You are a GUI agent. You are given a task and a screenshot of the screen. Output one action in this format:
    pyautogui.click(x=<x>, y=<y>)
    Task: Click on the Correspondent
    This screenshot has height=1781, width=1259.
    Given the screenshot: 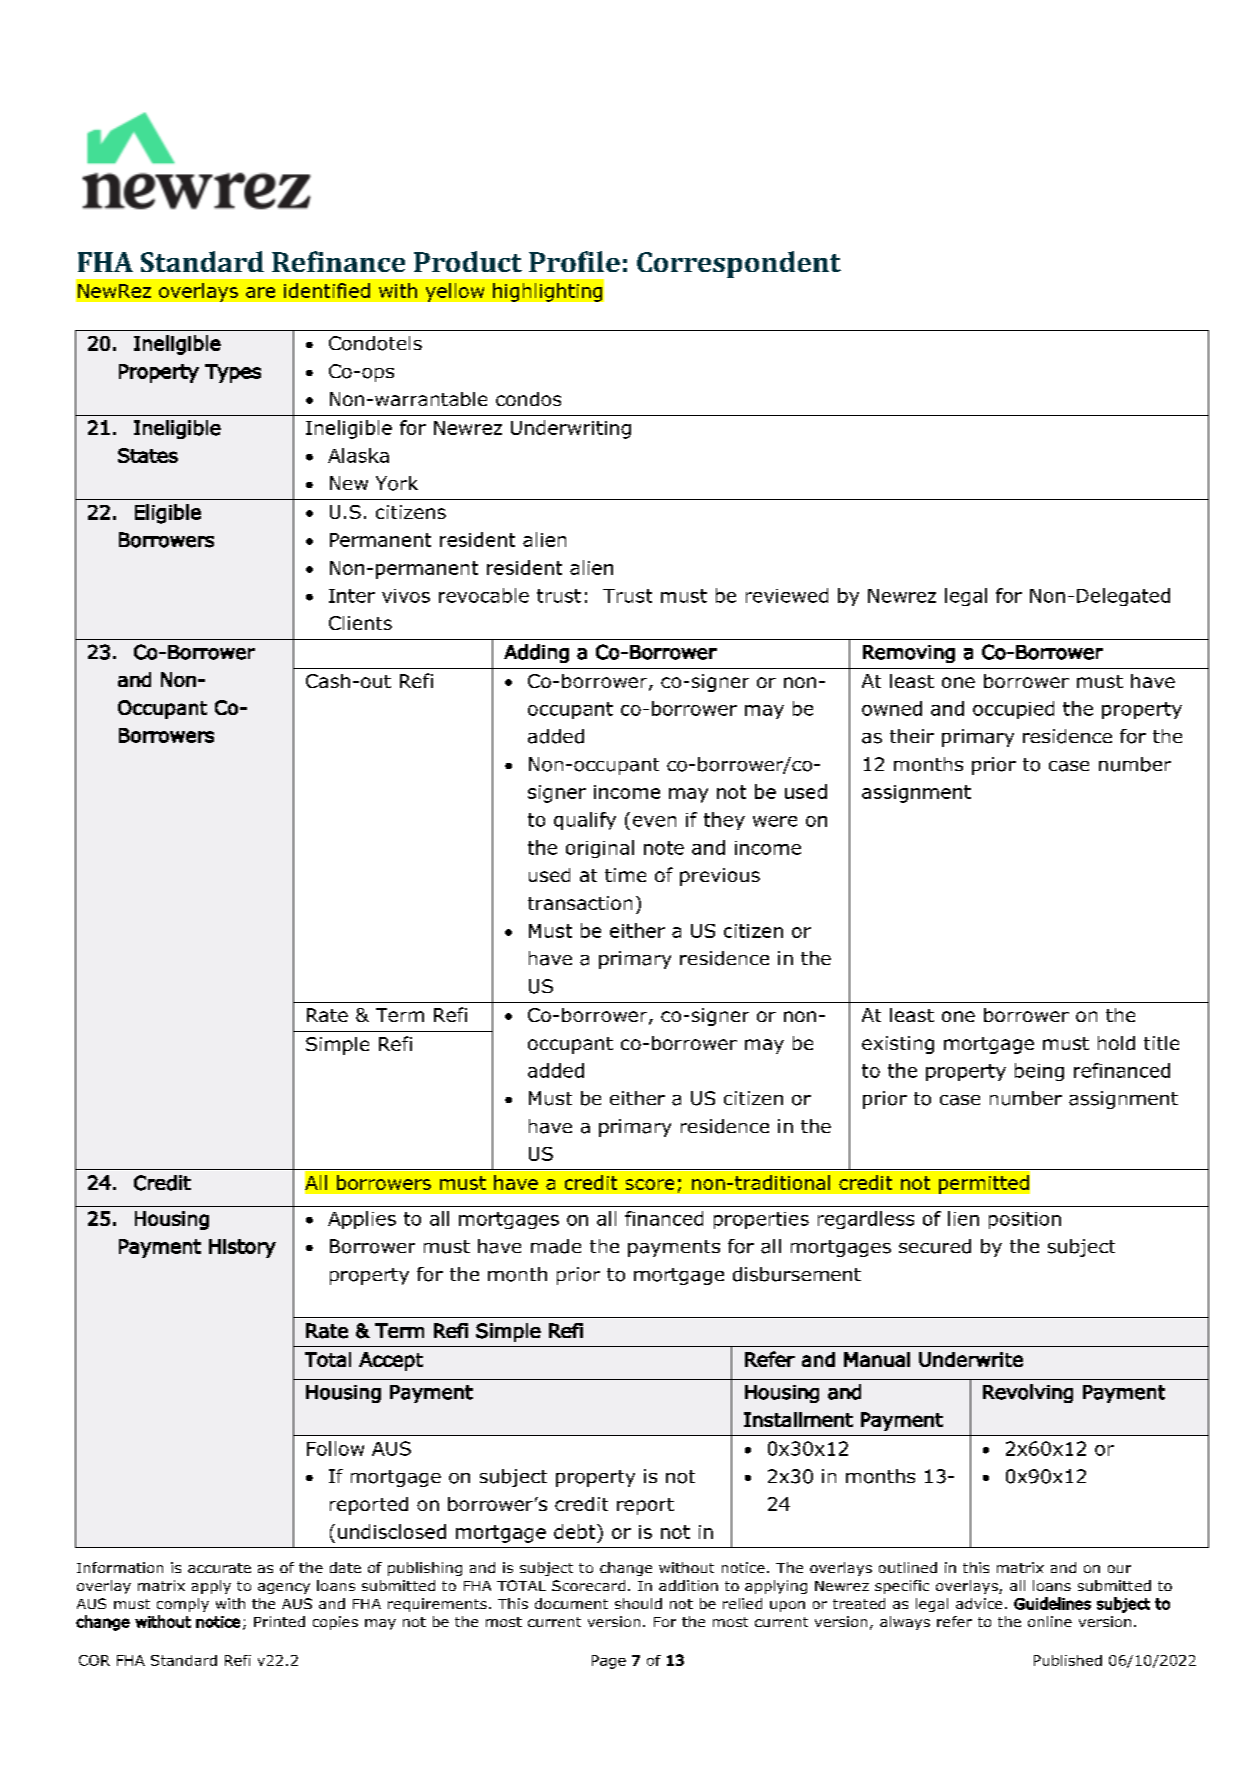 What is the action you would take?
    pyautogui.click(x=739, y=264)
